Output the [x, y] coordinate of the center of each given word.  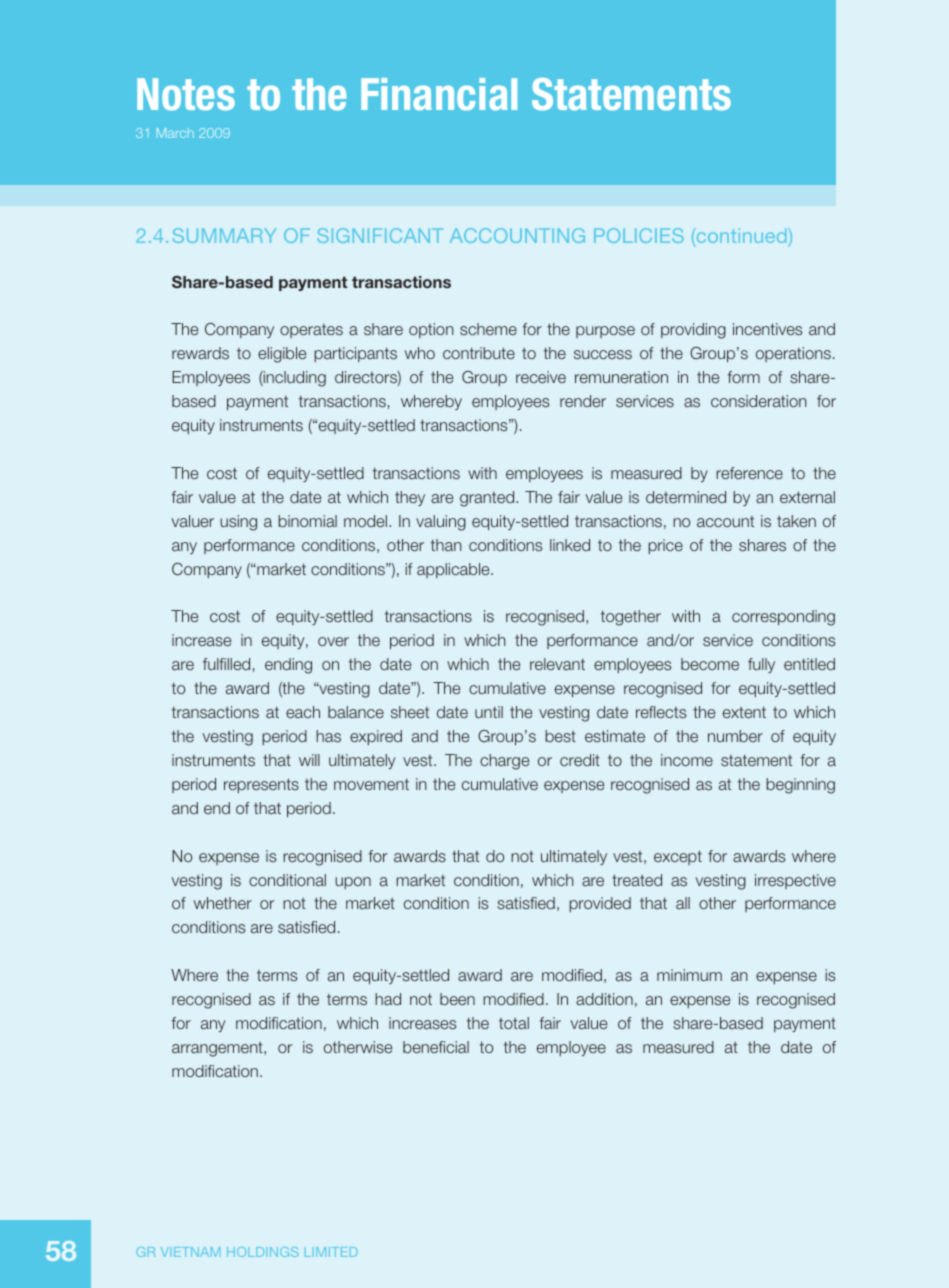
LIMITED [331, 1252]
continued [741, 237]
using [238, 523]
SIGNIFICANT [380, 235]
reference [749, 473]
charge [504, 762]
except [678, 858]
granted [488, 499]
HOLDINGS [262, 1252]
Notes [186, 94]
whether [223, 903]
